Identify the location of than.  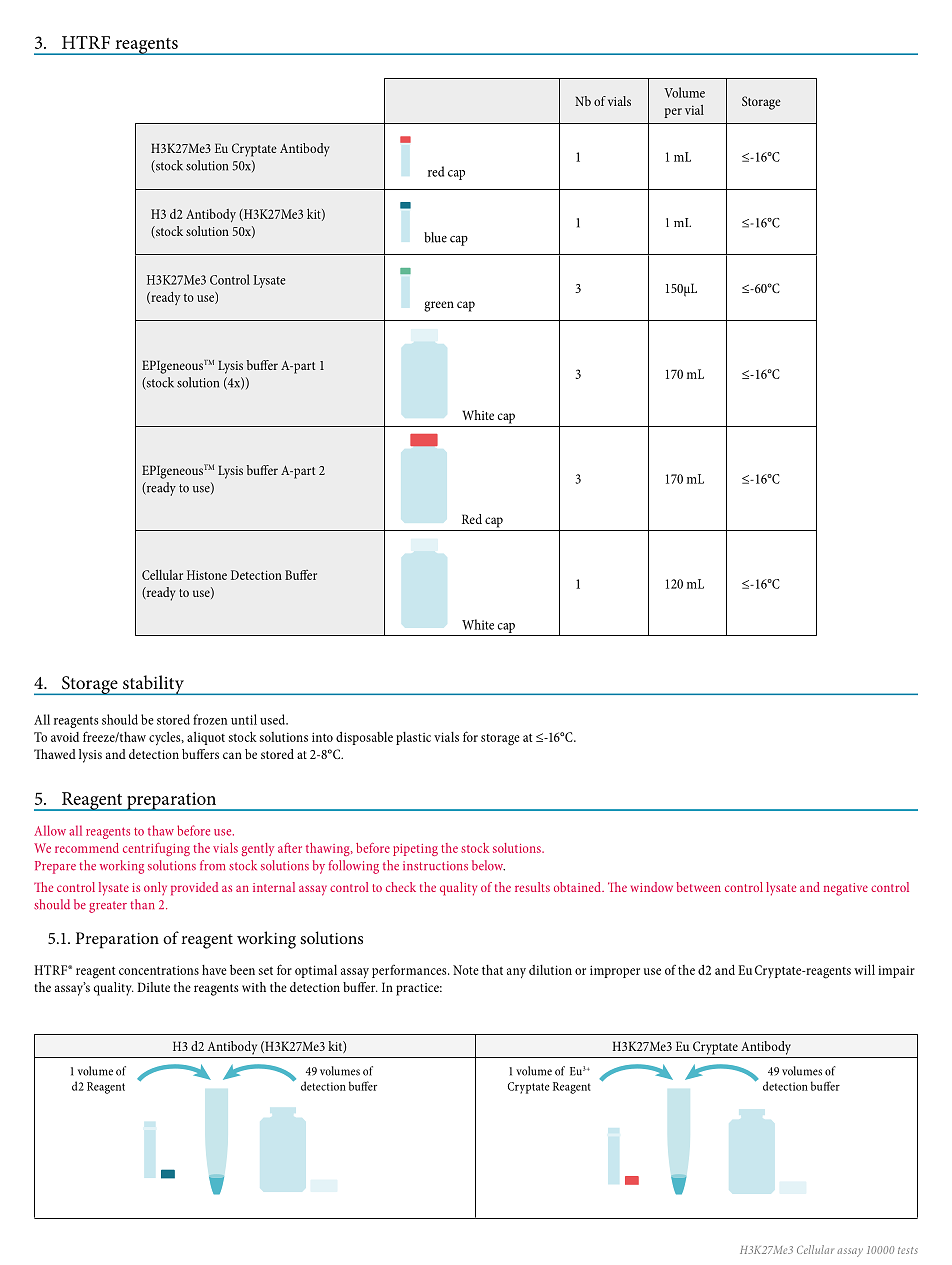
(142, 904).
